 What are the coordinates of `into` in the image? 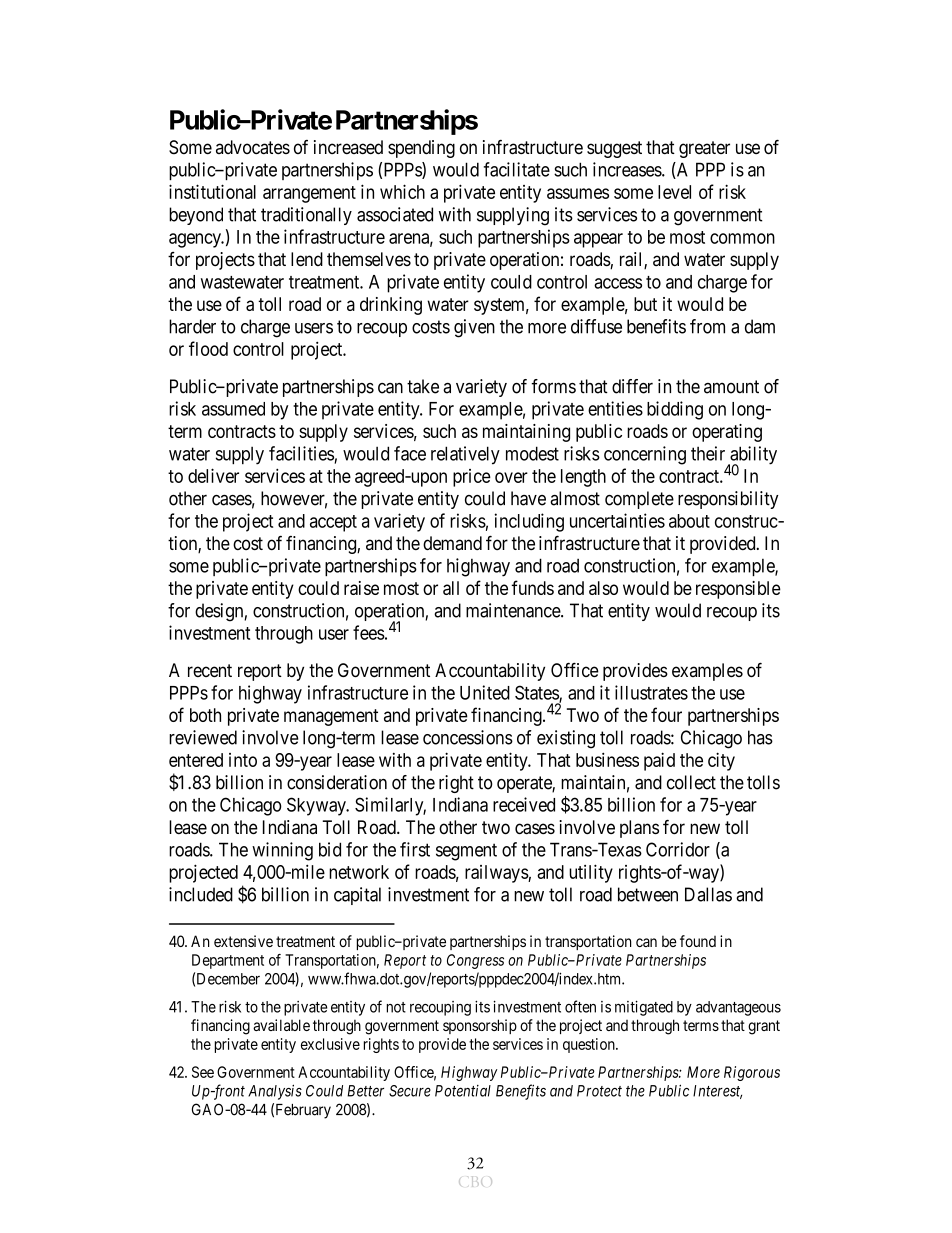 It's located at (243, 760).
